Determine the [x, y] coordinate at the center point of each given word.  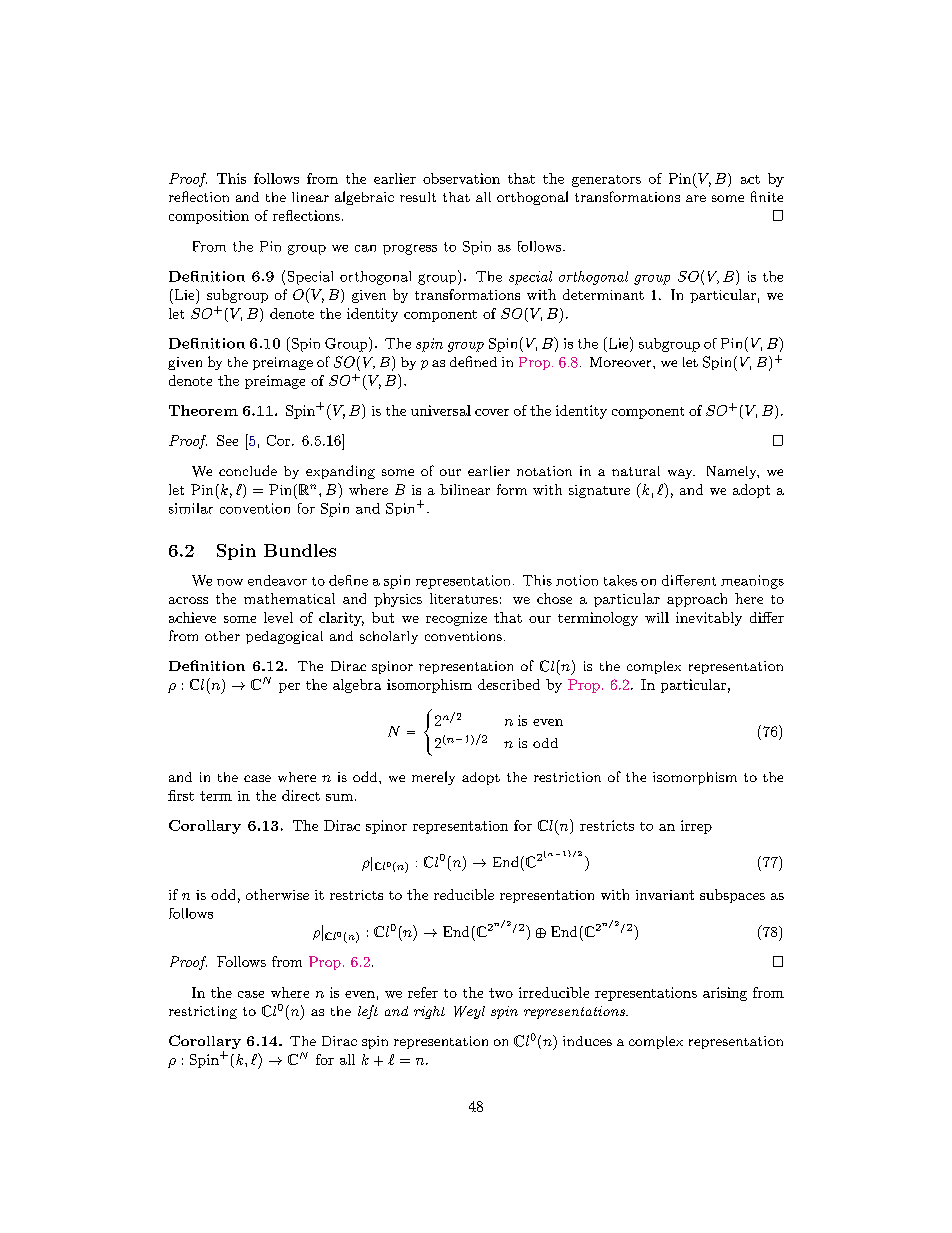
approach [697, 600]
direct [301, 795]
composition [209, 217]
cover [492, 412]
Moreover [622, 362]
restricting [203, 1012]
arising [725, 994]
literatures [464, 598]
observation [461, 178]
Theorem [203, 410]
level [278, 617]
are [696, 198]
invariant [665, 895]
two [501, 993]
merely [433, 778]
